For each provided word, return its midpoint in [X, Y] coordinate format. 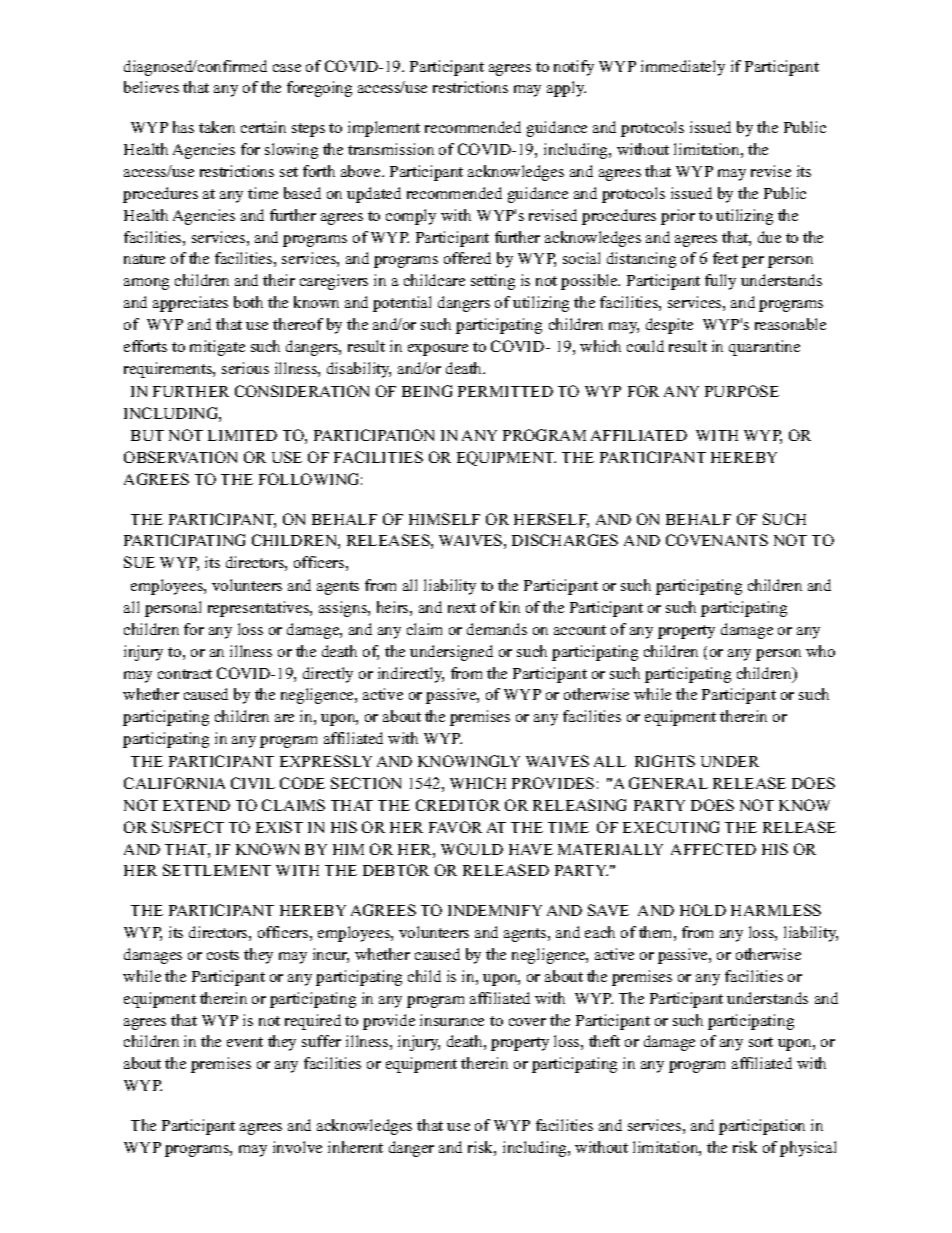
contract [185, 674]
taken [217, 127]
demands [497, 629]
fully [720, 282]
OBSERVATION [180, 457]
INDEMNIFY [495, 910]
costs [223, 955]
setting [493, 282]
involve [297, 1147]
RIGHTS [665, 761]
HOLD [703, 910]
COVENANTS [717, 540]
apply [566, 89]
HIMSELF [444, 519]
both [248, 302]
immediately [683, 68]
